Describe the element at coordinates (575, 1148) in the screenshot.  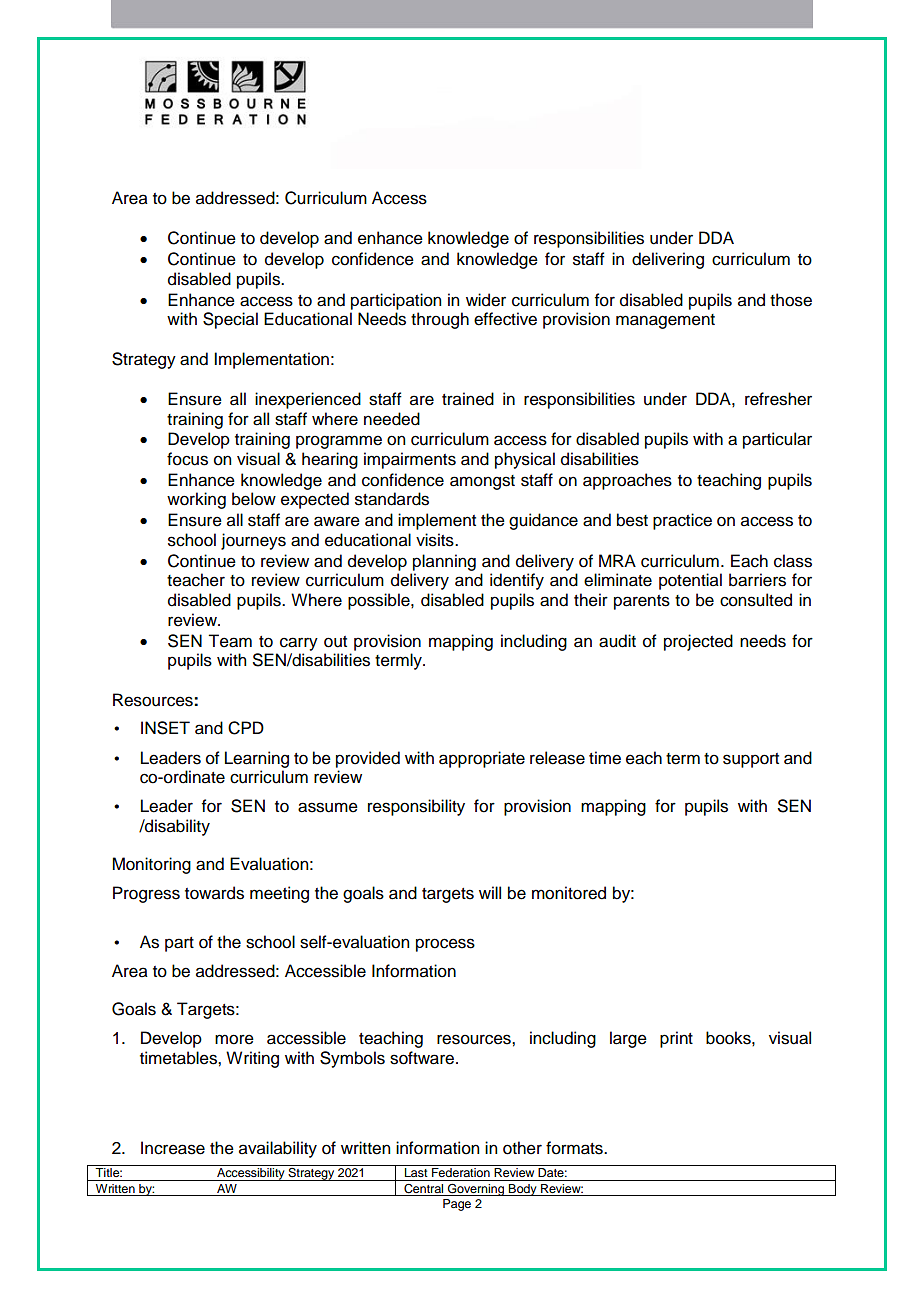
I see `formats` at that location.
